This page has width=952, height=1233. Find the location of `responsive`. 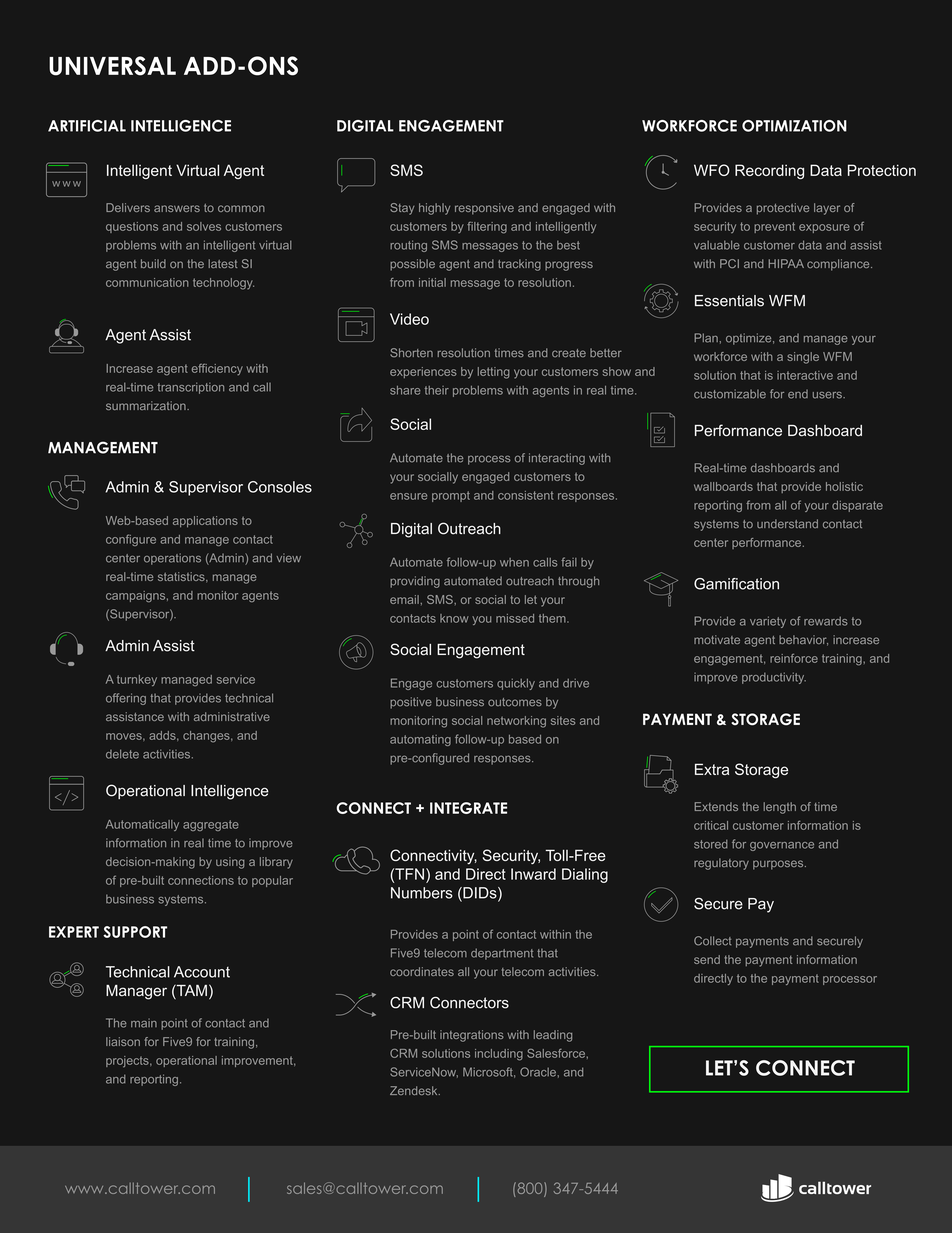

responsive is located at coordinates (484, 209).
